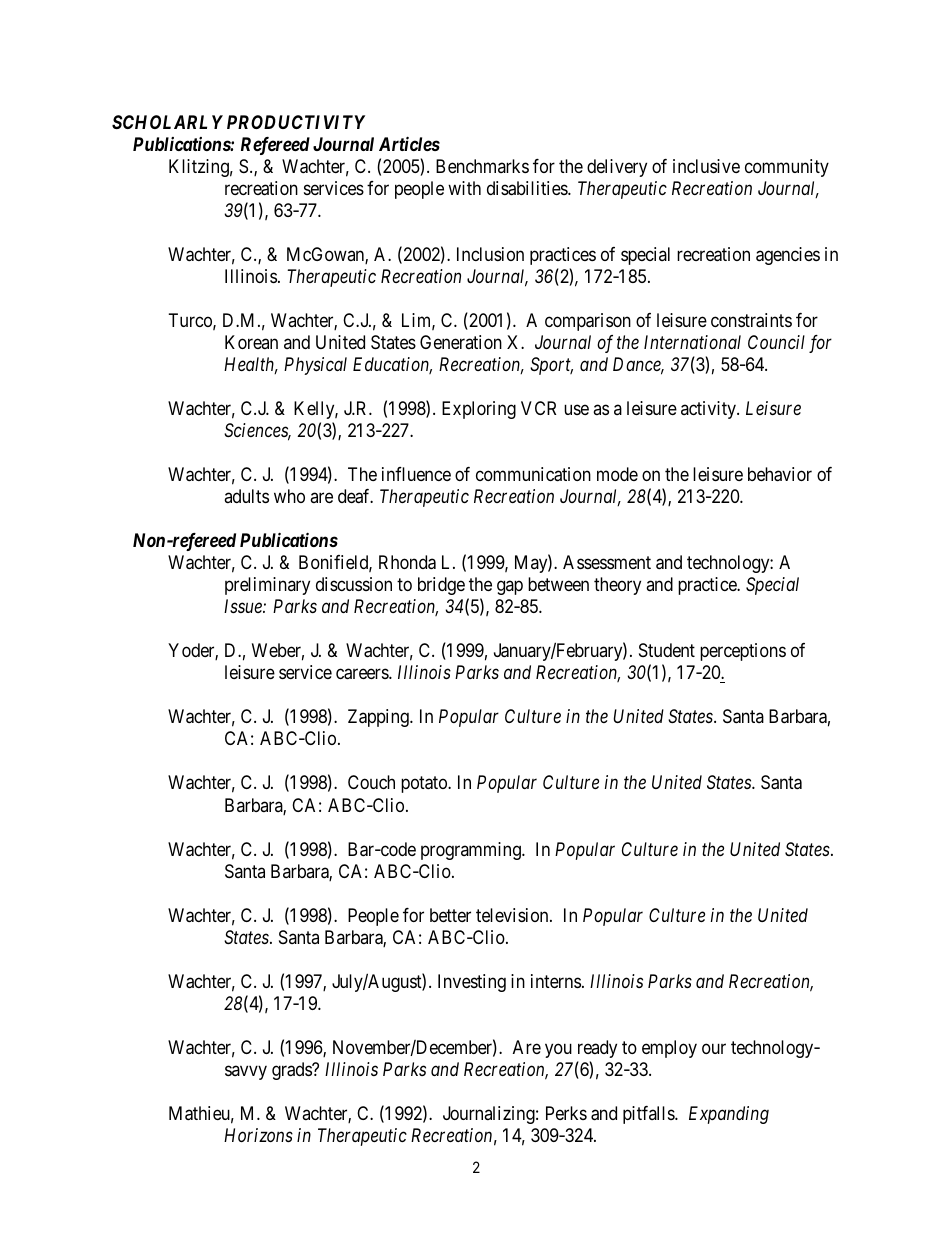 This image has height=1233, width=952. I want to click on Investing, so click(472, 983).
